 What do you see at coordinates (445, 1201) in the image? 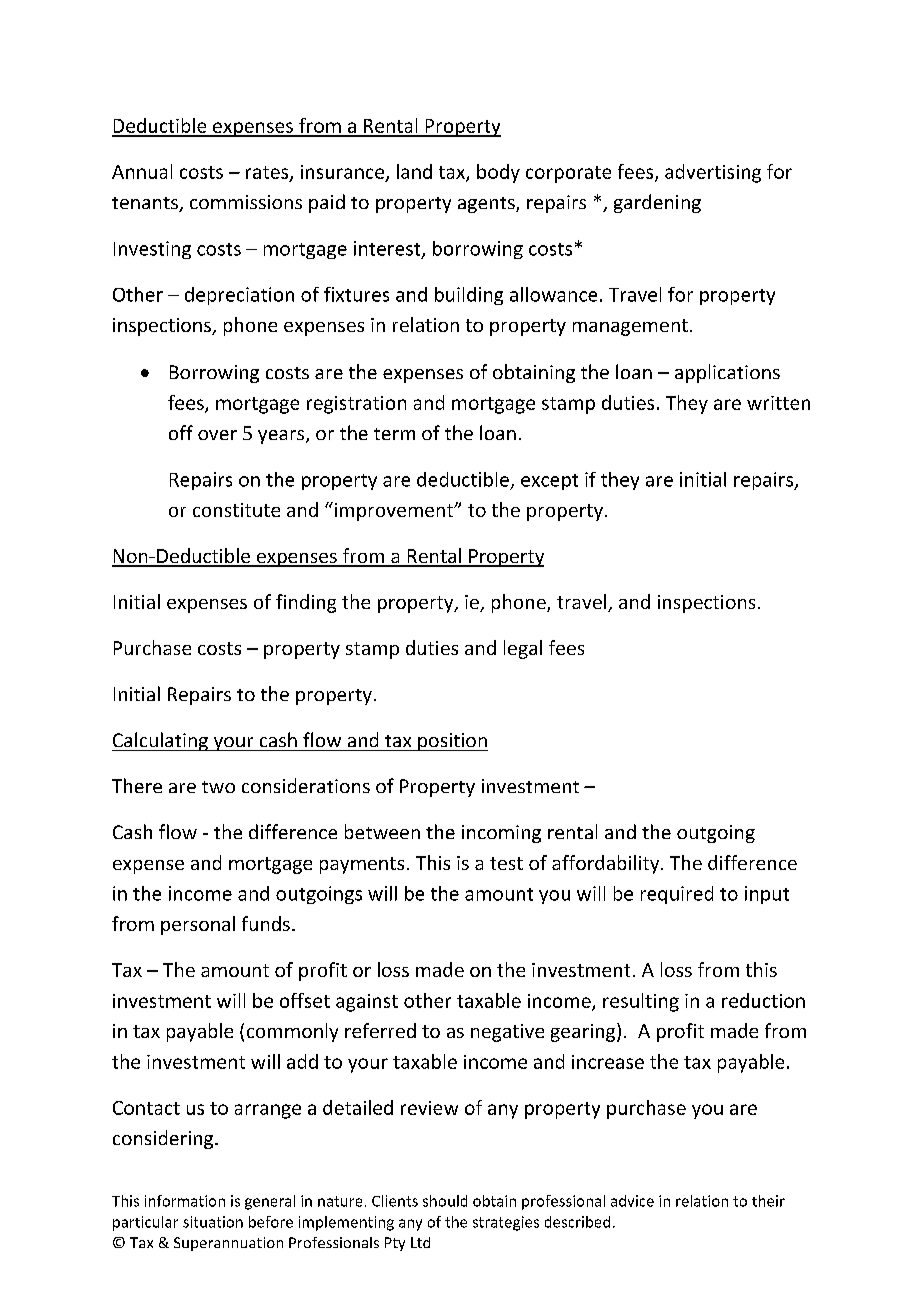
I see `should` at bounding box center [445, 1201].
